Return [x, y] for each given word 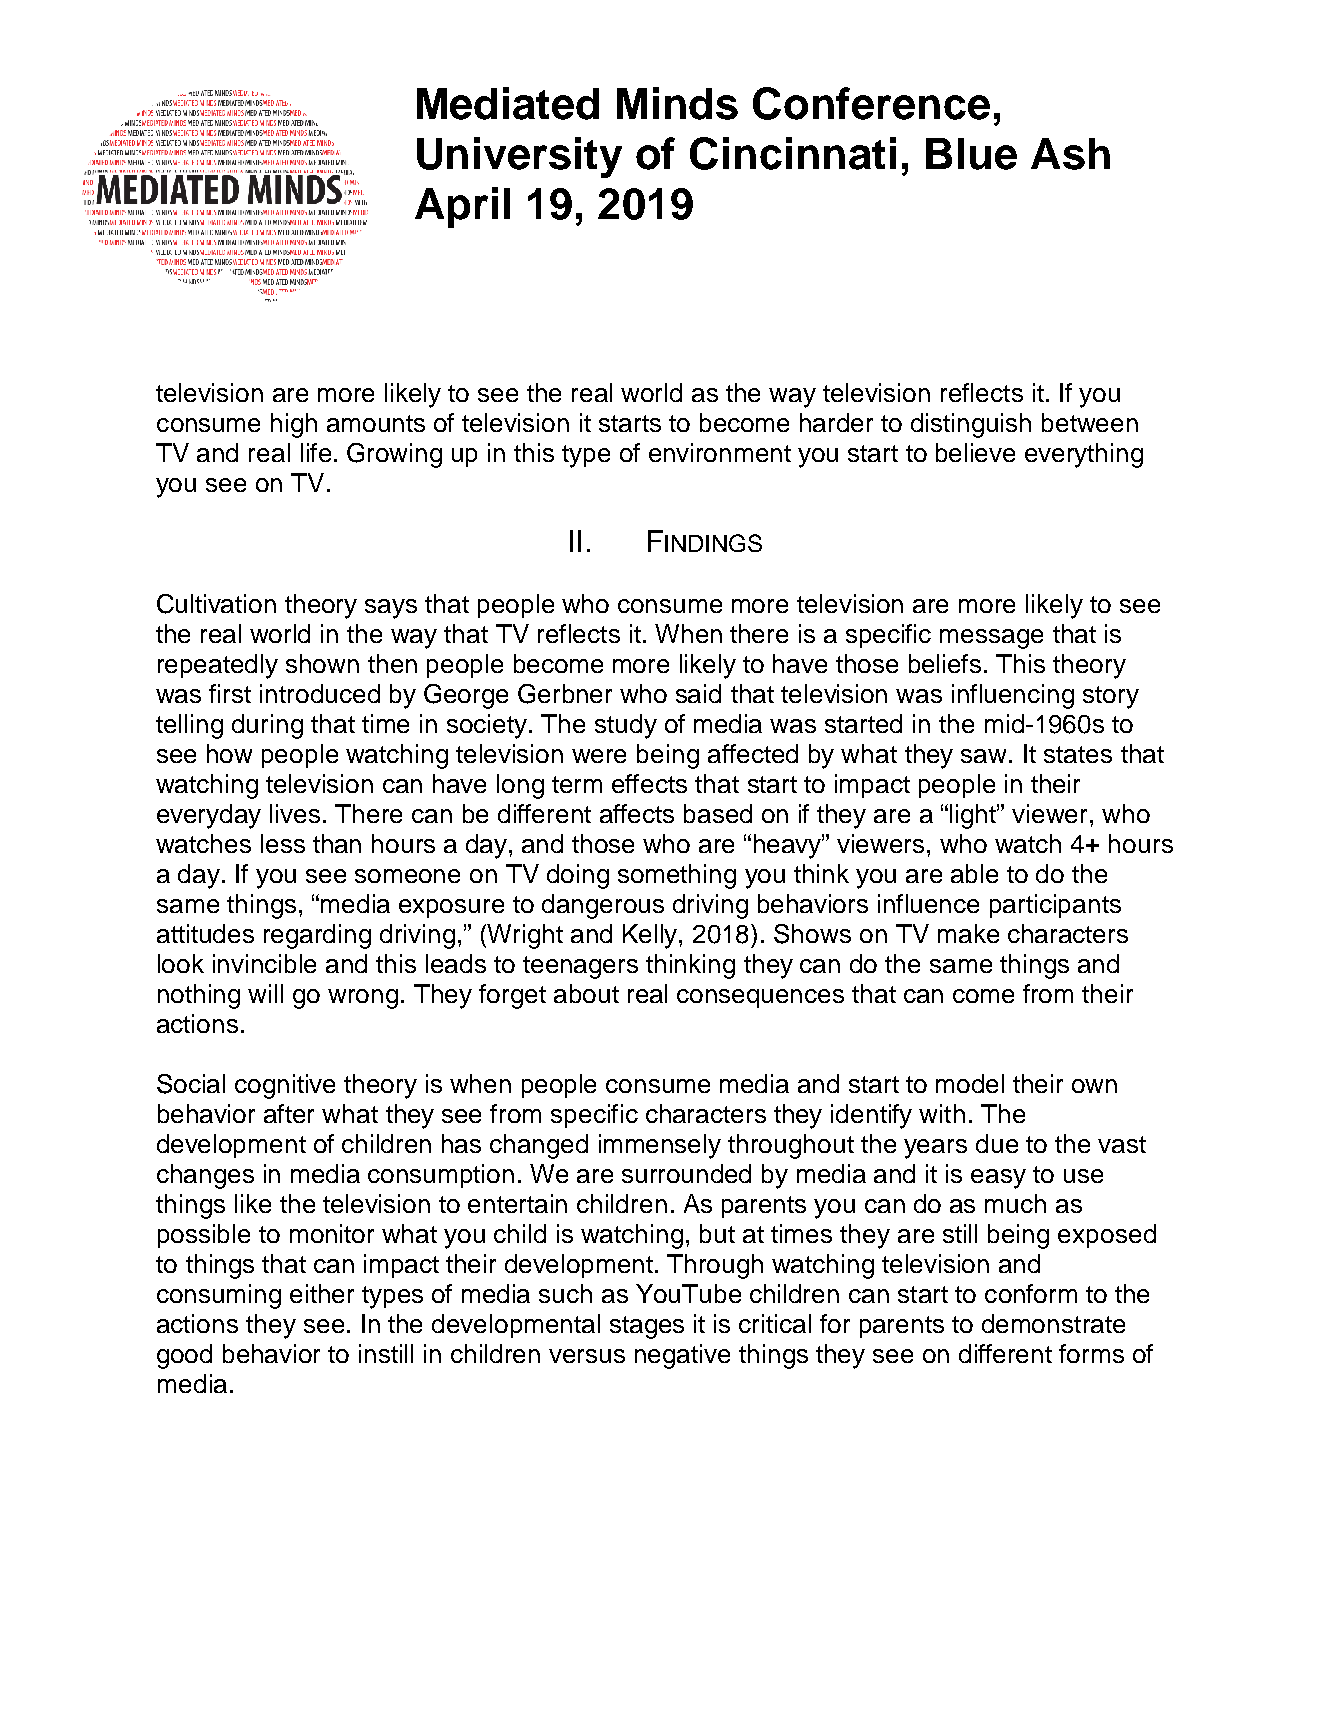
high [294, 425]
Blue [971, 154]
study [626, 726]
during [267, 726]
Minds [677, 103]
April [462, 207]
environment [720, 452]
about [586, 993]
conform [1031, 1293]
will [265, 993]
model [970, 1083]
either [322, 1293]
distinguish [971, 425]
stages [647, 1327]
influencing [1013, 696]
